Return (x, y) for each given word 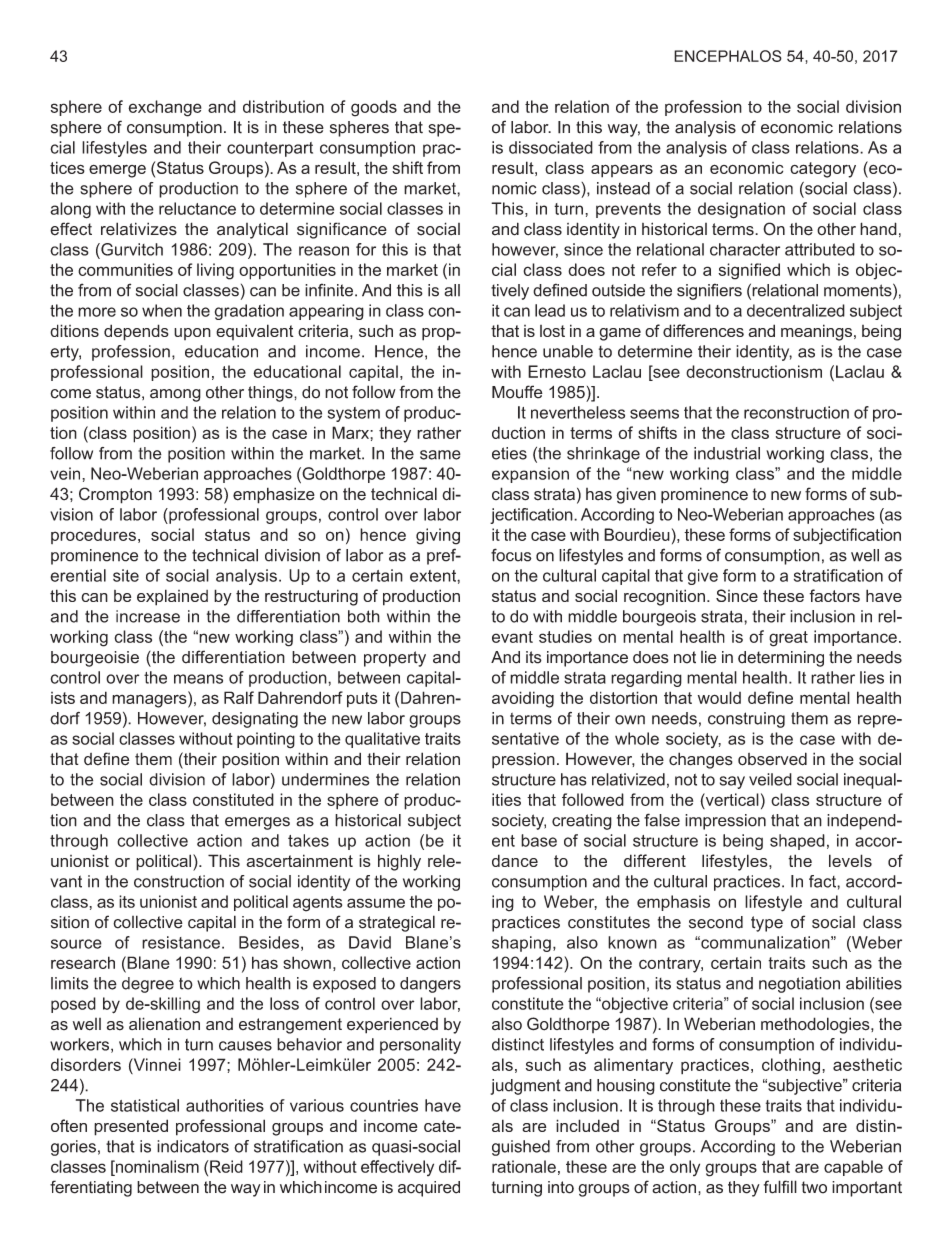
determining (781, 659)
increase (148, 616)
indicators (193, 1146)
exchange (165, 108)
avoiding (523, 699)
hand (878, 229)
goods (374, 108)
